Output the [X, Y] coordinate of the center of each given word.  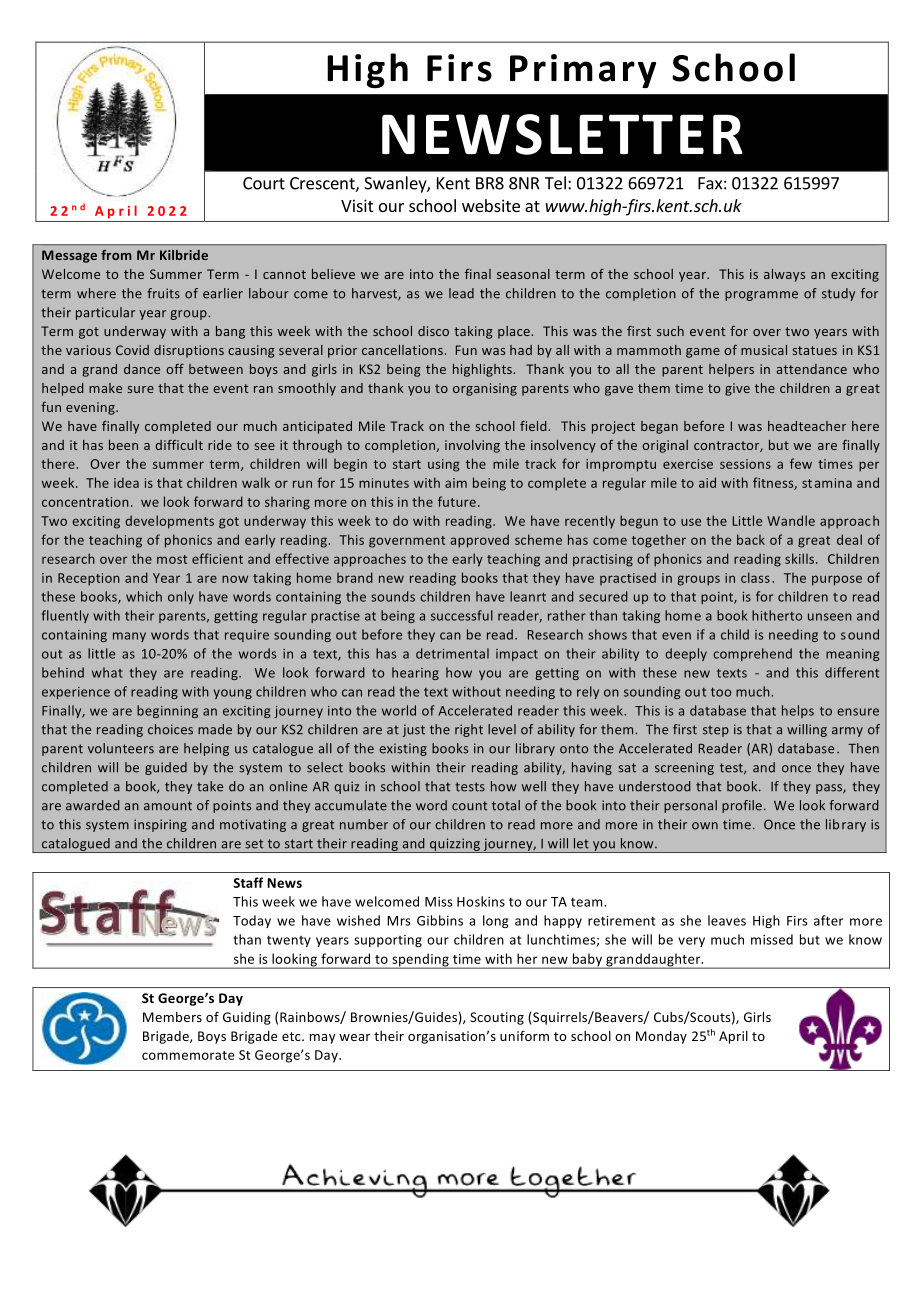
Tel [555, 183]
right [469, 730]
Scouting [497, 1018]
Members [172, 1017]
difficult [179, 445]
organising [485, 389]
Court [264, 183]
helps [798, 711]
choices [170, 729]
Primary [583, 71]
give [737, 389]
